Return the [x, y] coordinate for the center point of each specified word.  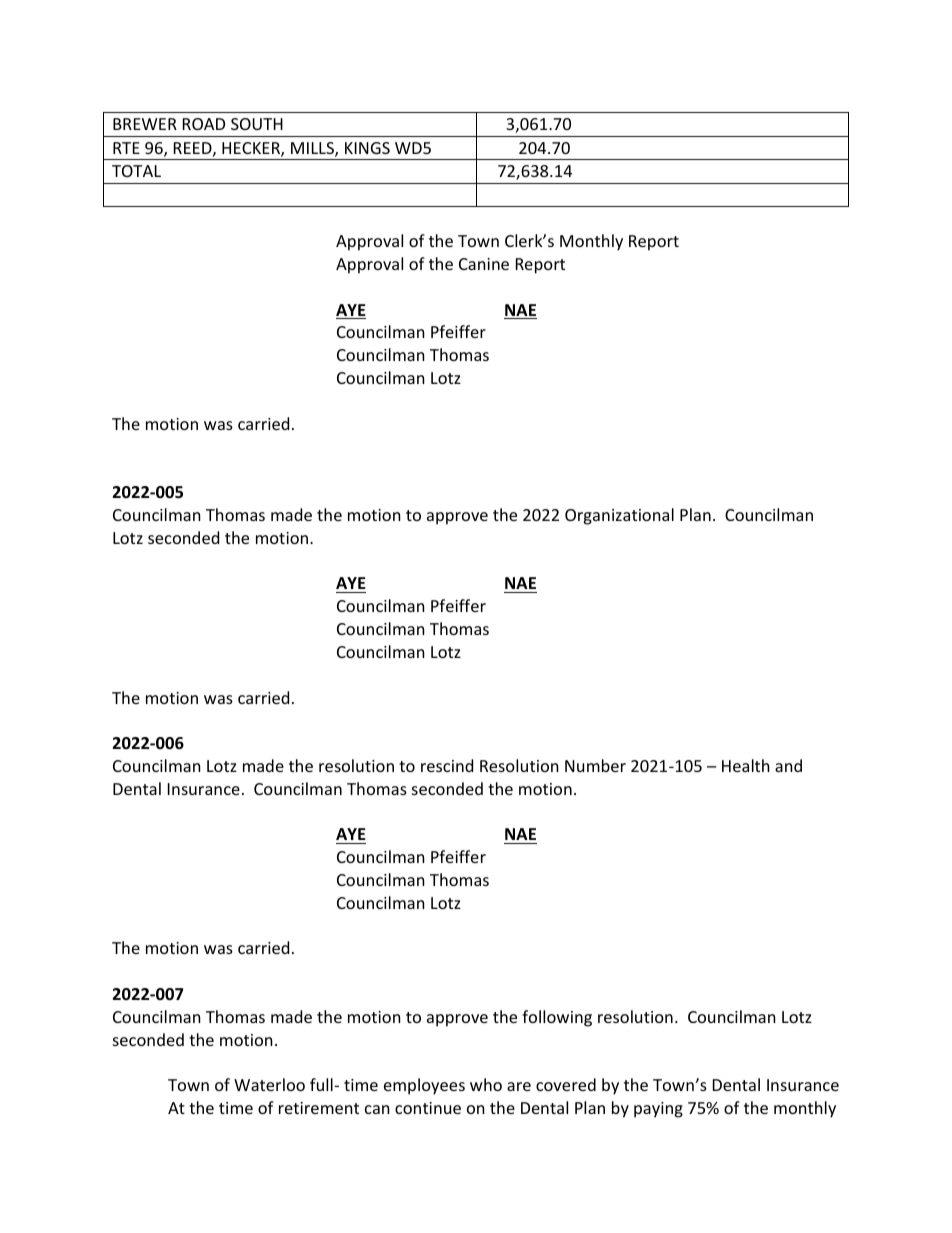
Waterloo [269, 1084]
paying [658, 1110]
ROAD [204, 124]
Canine [484, 264]
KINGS [367, 148]
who [486, 1084]
